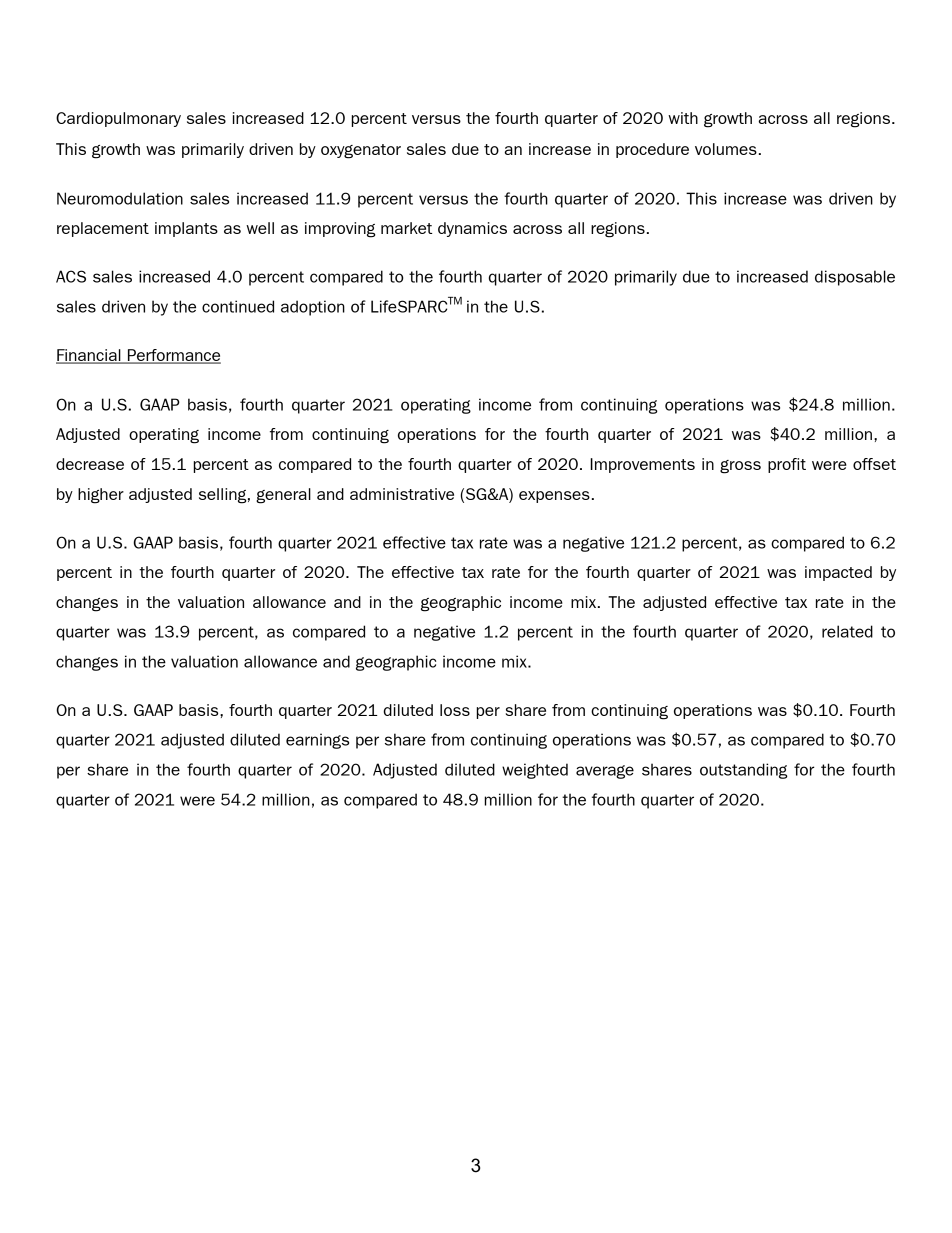 Image resolution: width=952 pixels, height=1233 pixels. Describe the element at coordinates (726, 149) in the screenshot. I see `volumes` at that location.
